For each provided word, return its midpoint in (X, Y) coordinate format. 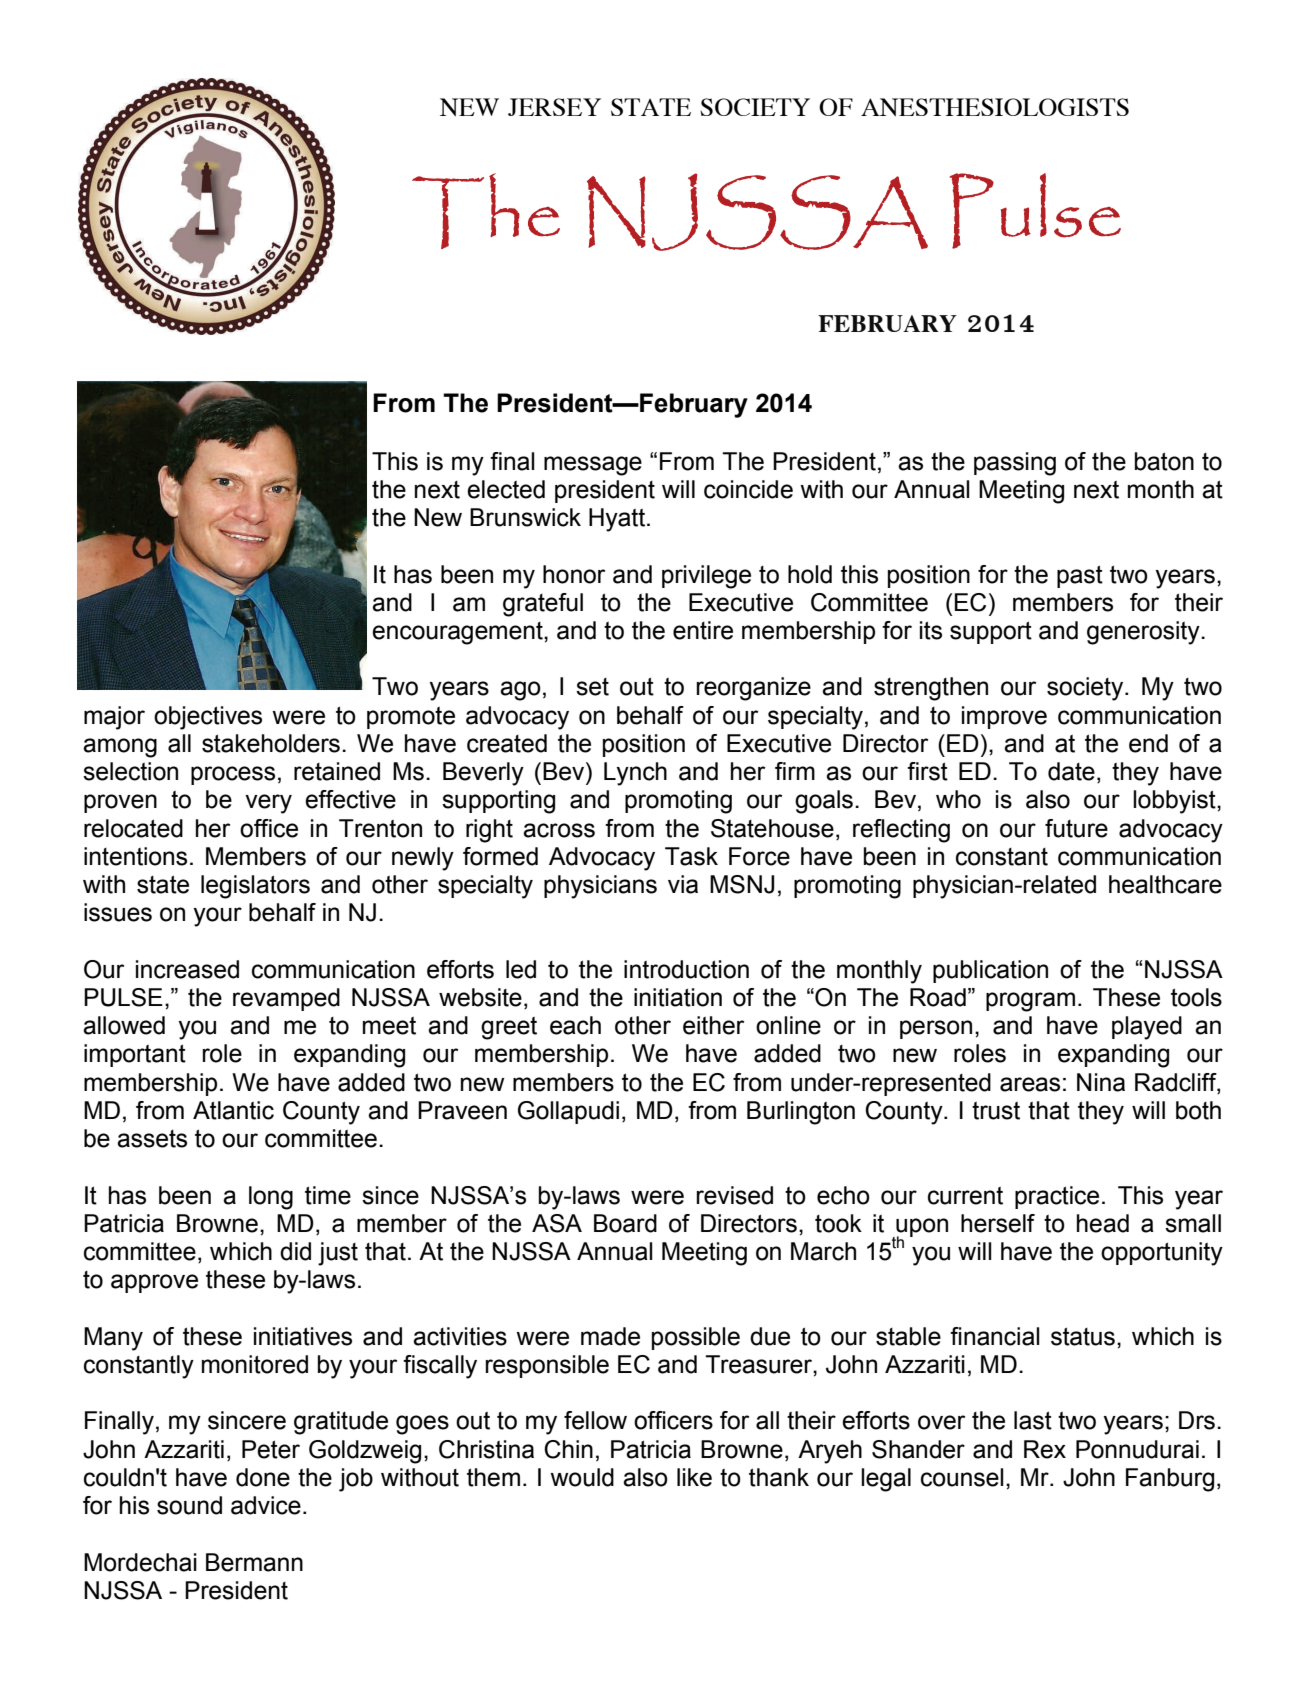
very (268, 804)
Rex (1045, 1449)
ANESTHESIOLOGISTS (995, 107)
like (694, 1477)
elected (506, 489)
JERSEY (554, 107)
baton (1164, 461)
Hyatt (617, 520)
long (271, 1198)
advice (266, 1505)
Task (691, 856)
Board (625, 1223)
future (1076, 828)
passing (1015, 464)
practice (1057, 1197)
